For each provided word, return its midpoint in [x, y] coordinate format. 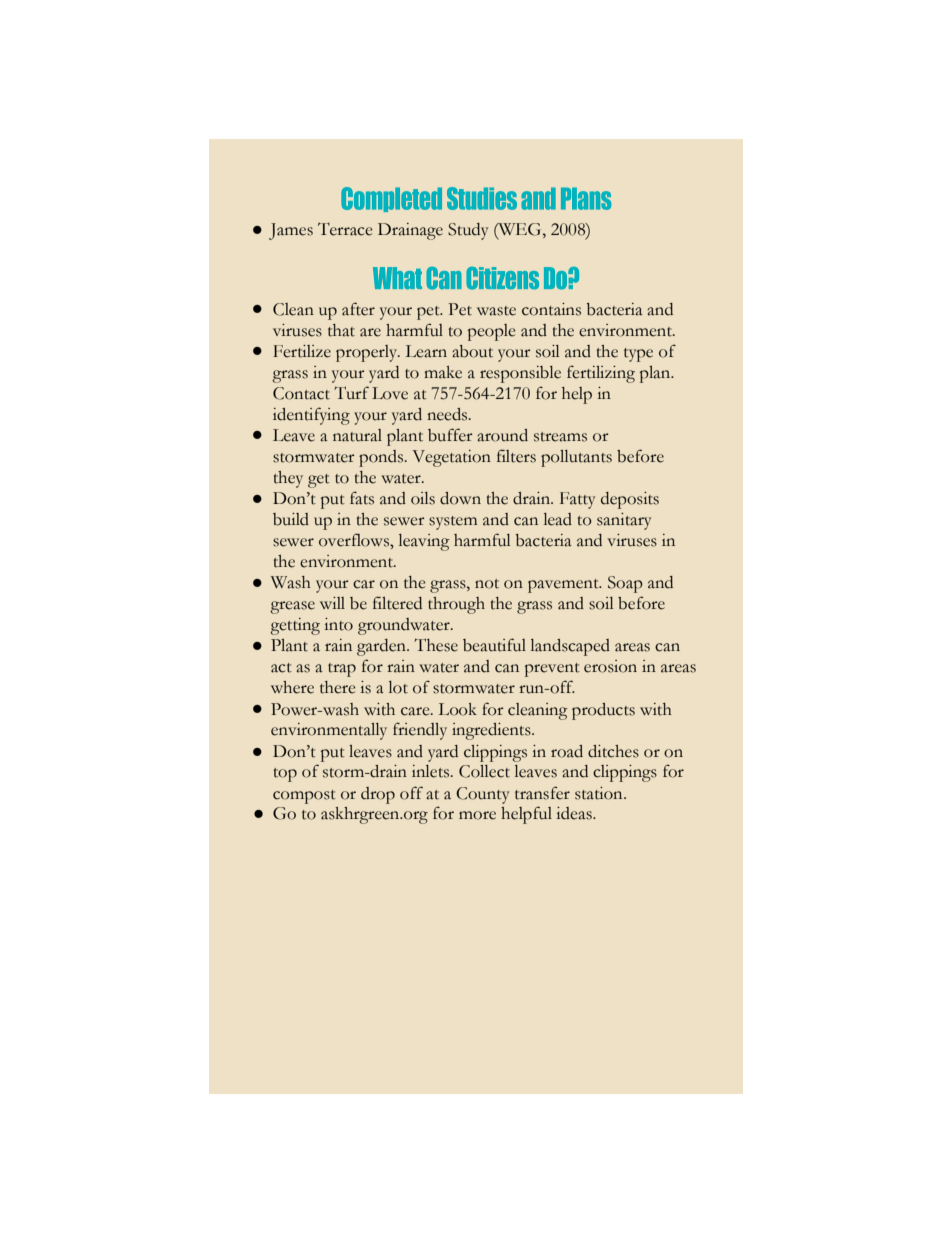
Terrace [345, 229]
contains [551, 309]
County [483, 795]
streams [560, 437]
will [332, 603]
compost [304, 797]
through [456, 605]
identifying [311, 416]
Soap [625, 584]
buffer [450, 435]
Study [468, 231]
